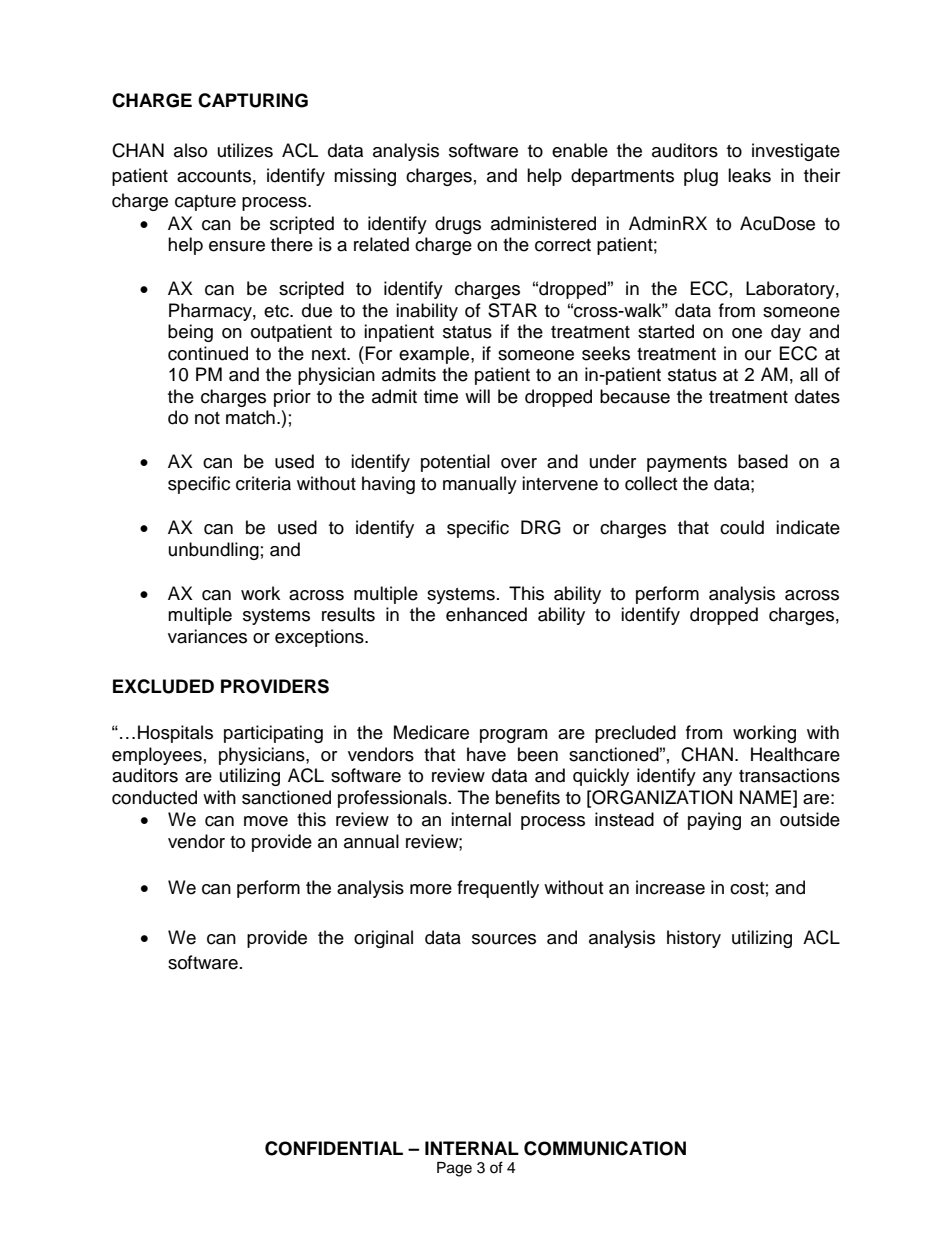  Describe the element at coordinates (245, 150) in the screenshot. I see `utilizes` at that location.
